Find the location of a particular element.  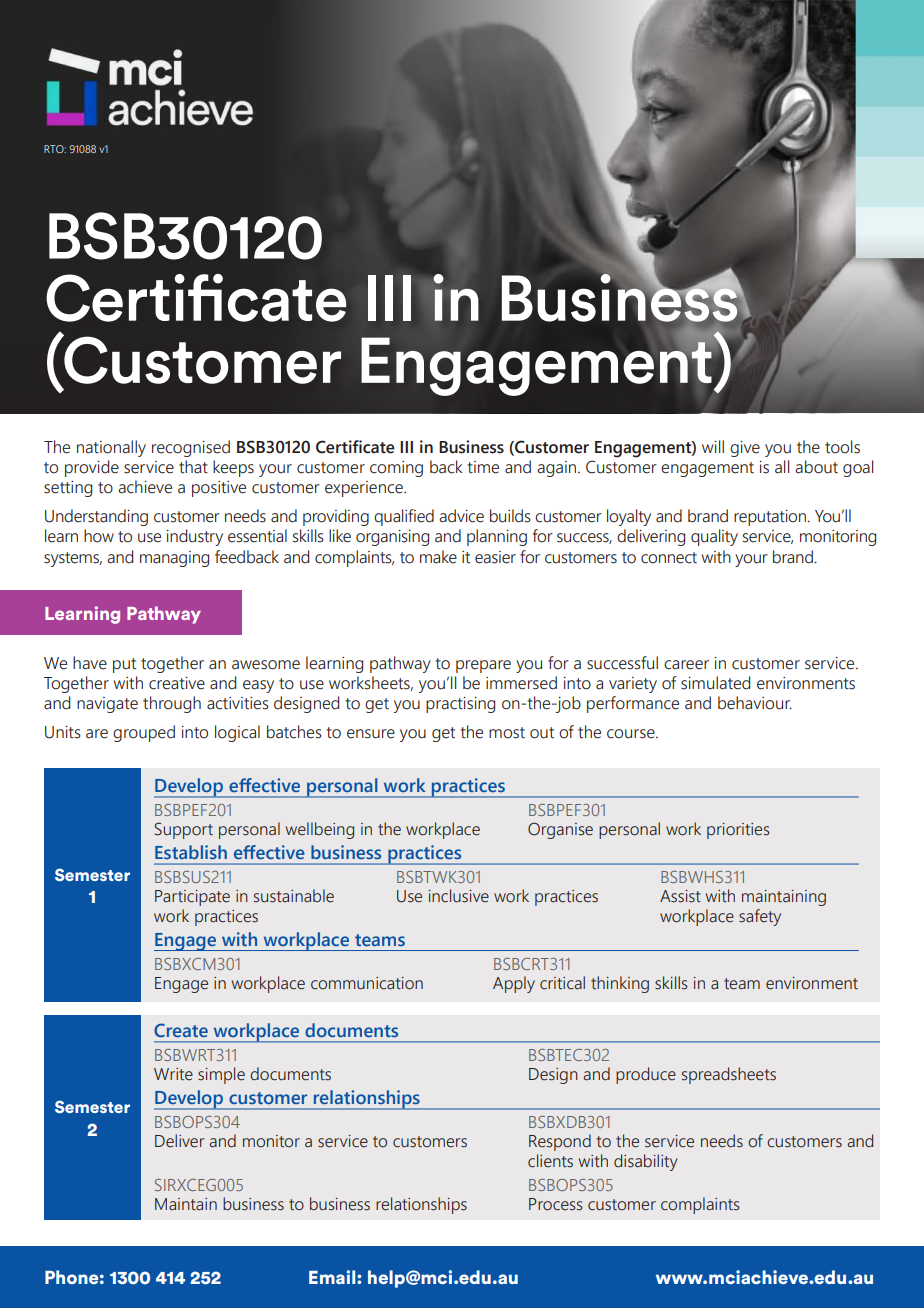

that is located at coordinates (193, 467).
